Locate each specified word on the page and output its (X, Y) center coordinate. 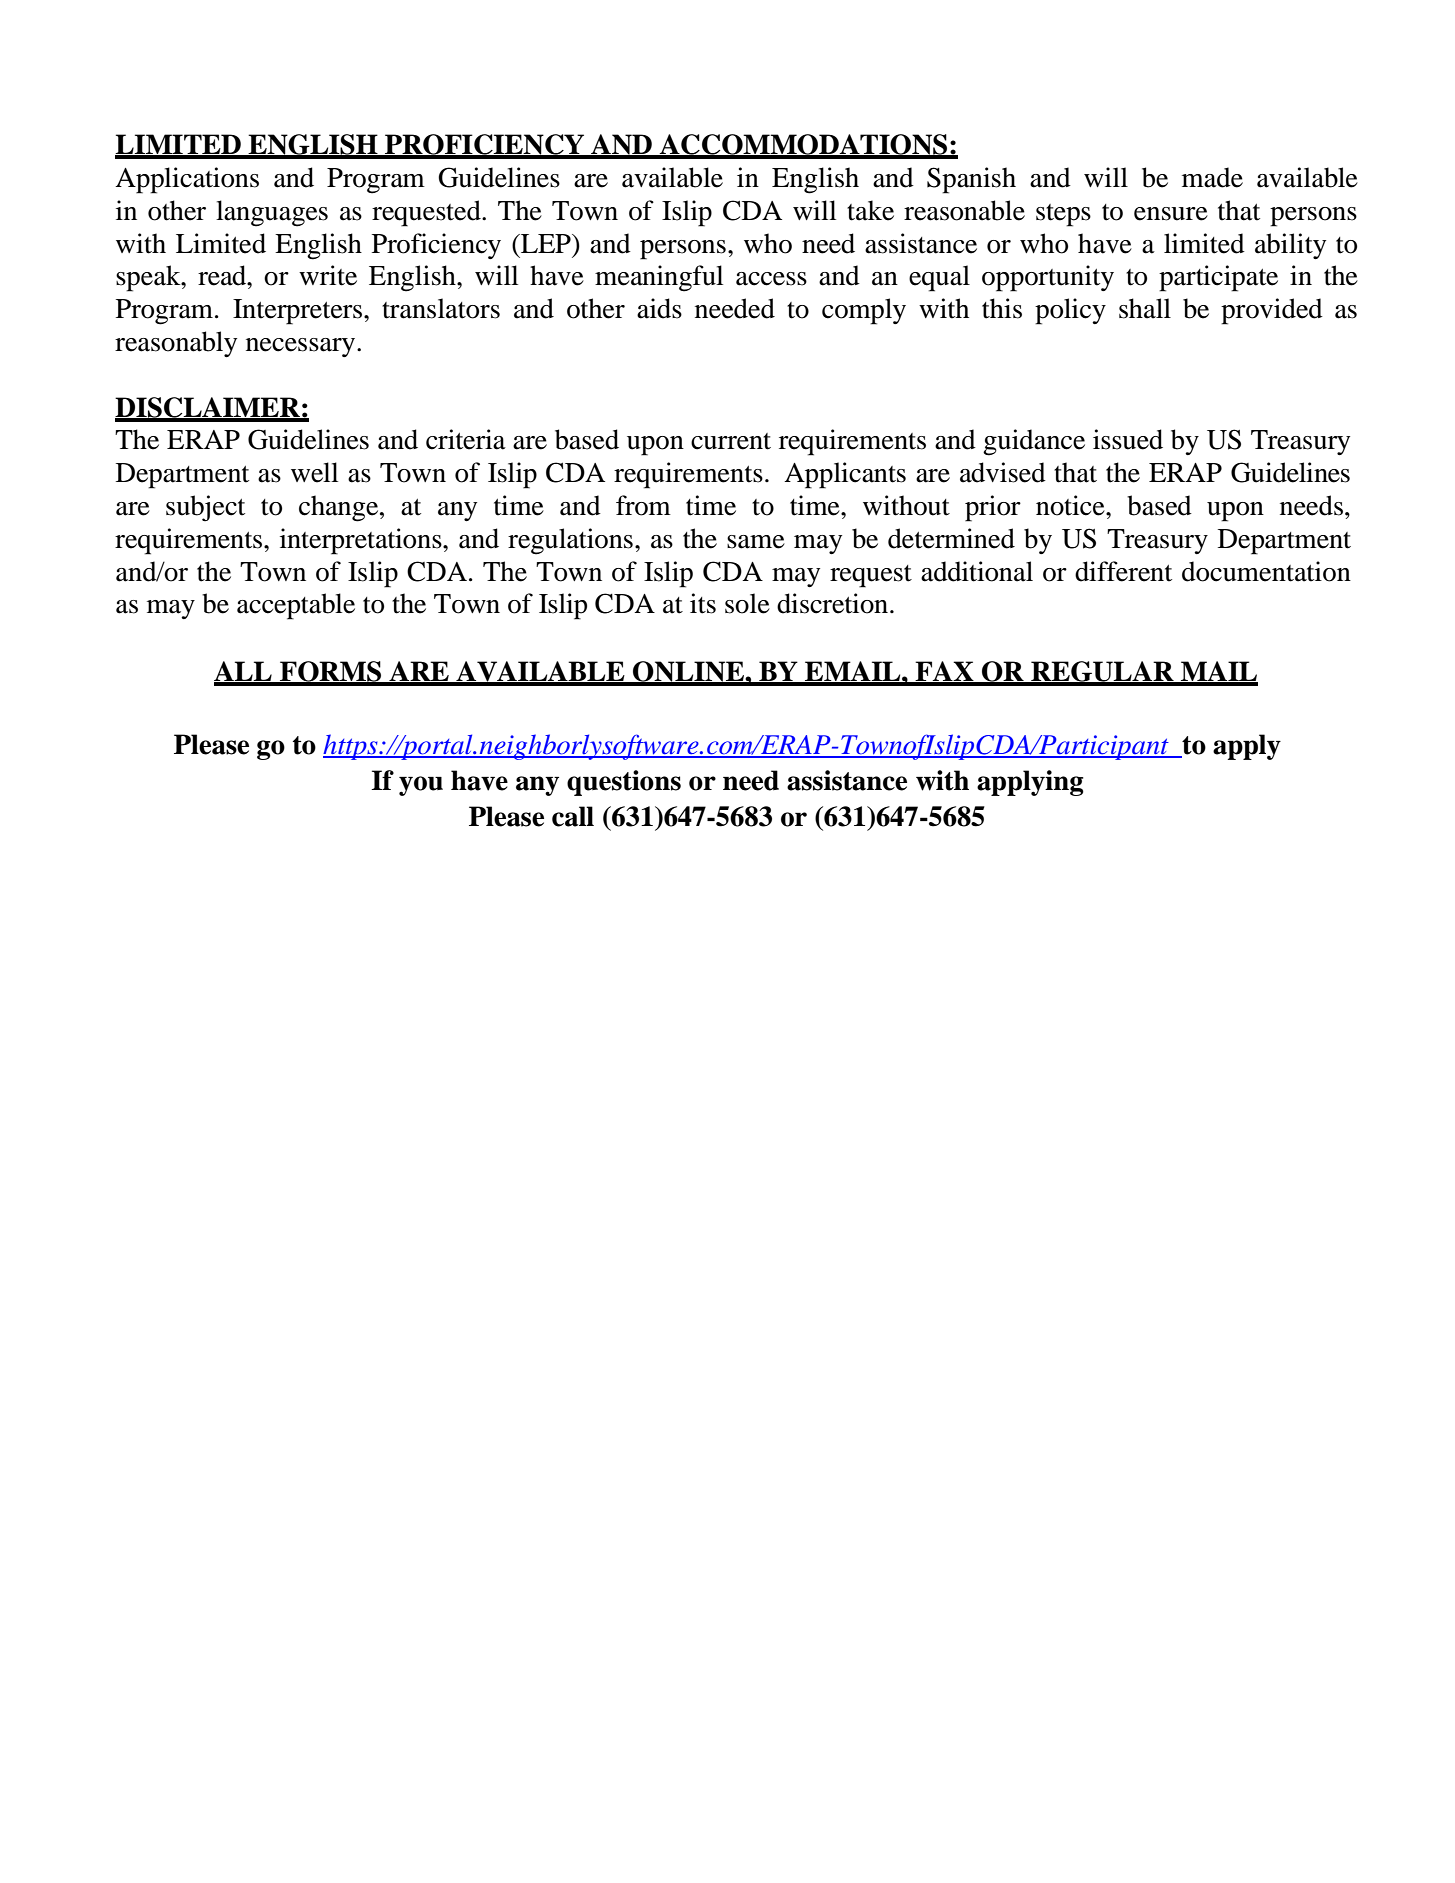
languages (272, 213)
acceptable (296, 606)
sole (747, 603)
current (731, 441)
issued (1128, 439)
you (421, 786)
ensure (1171, 214)
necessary (302, 347)
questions (624, 783)
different (1123, 571)
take (870, 210)
